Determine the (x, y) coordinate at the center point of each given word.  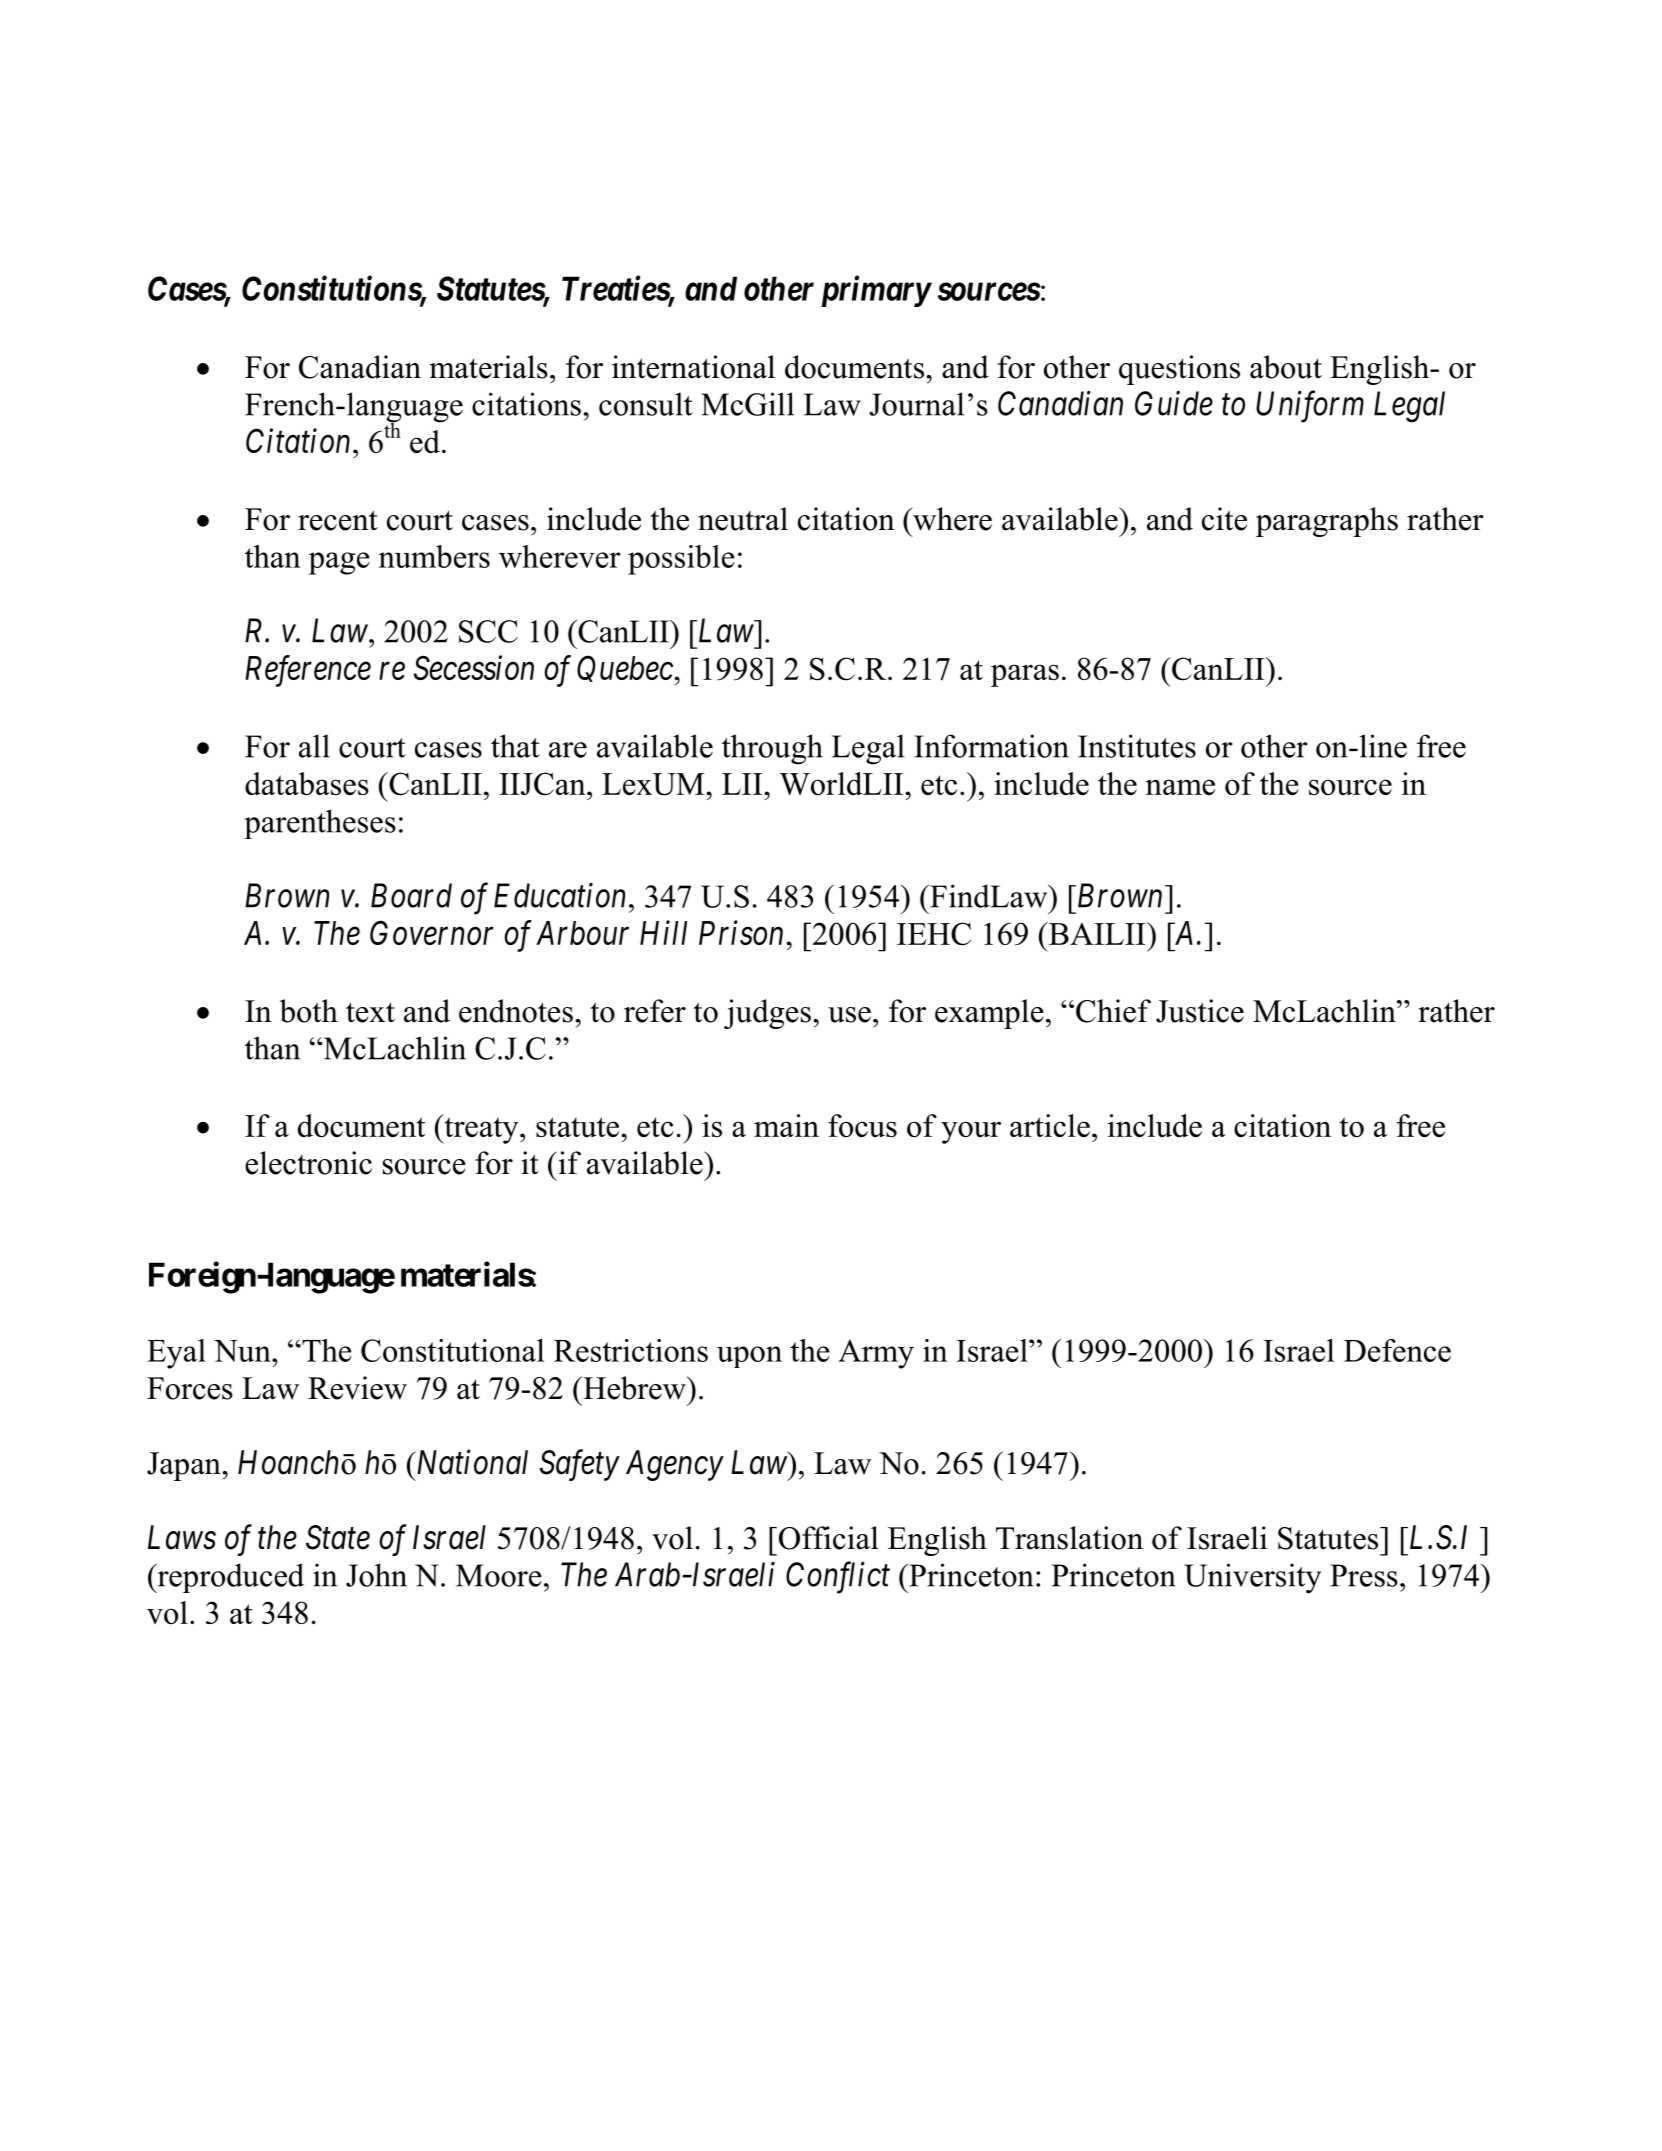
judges (767, 1014)
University (1252, 1578)
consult (646, 404)
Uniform (1310, 407)
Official (827, 1538)
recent (338, 520)
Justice (1200, 1011)
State (338, 1537)
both (309, 1011)
